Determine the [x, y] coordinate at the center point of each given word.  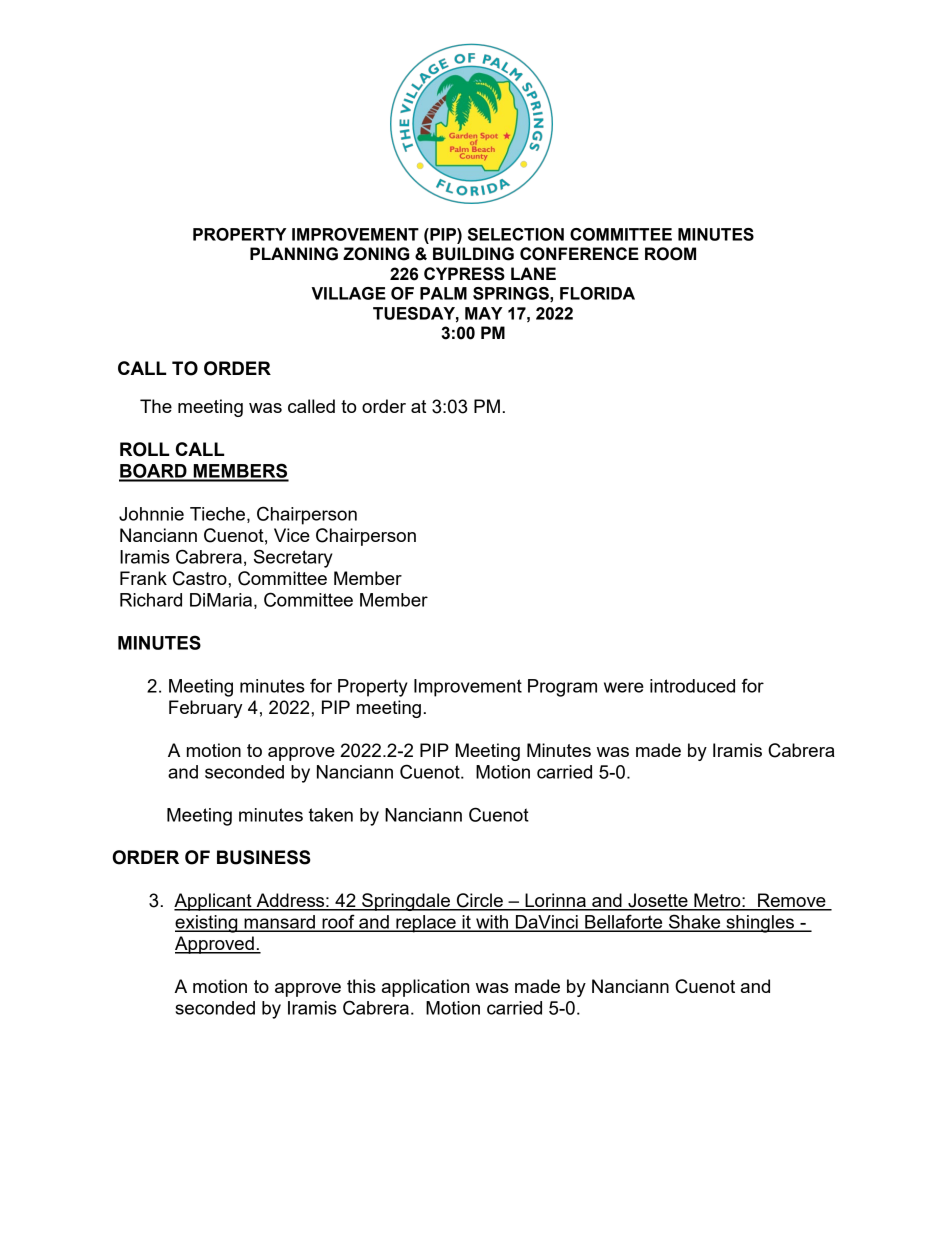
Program [562, 688]
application [425, 988]
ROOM [670, 254]
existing [207, 924]
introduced [692, 686]
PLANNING [294, 254]
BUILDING [473, 254]
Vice [292, 535]
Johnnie [151, 514]
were [624, 687]
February [205, 709]
